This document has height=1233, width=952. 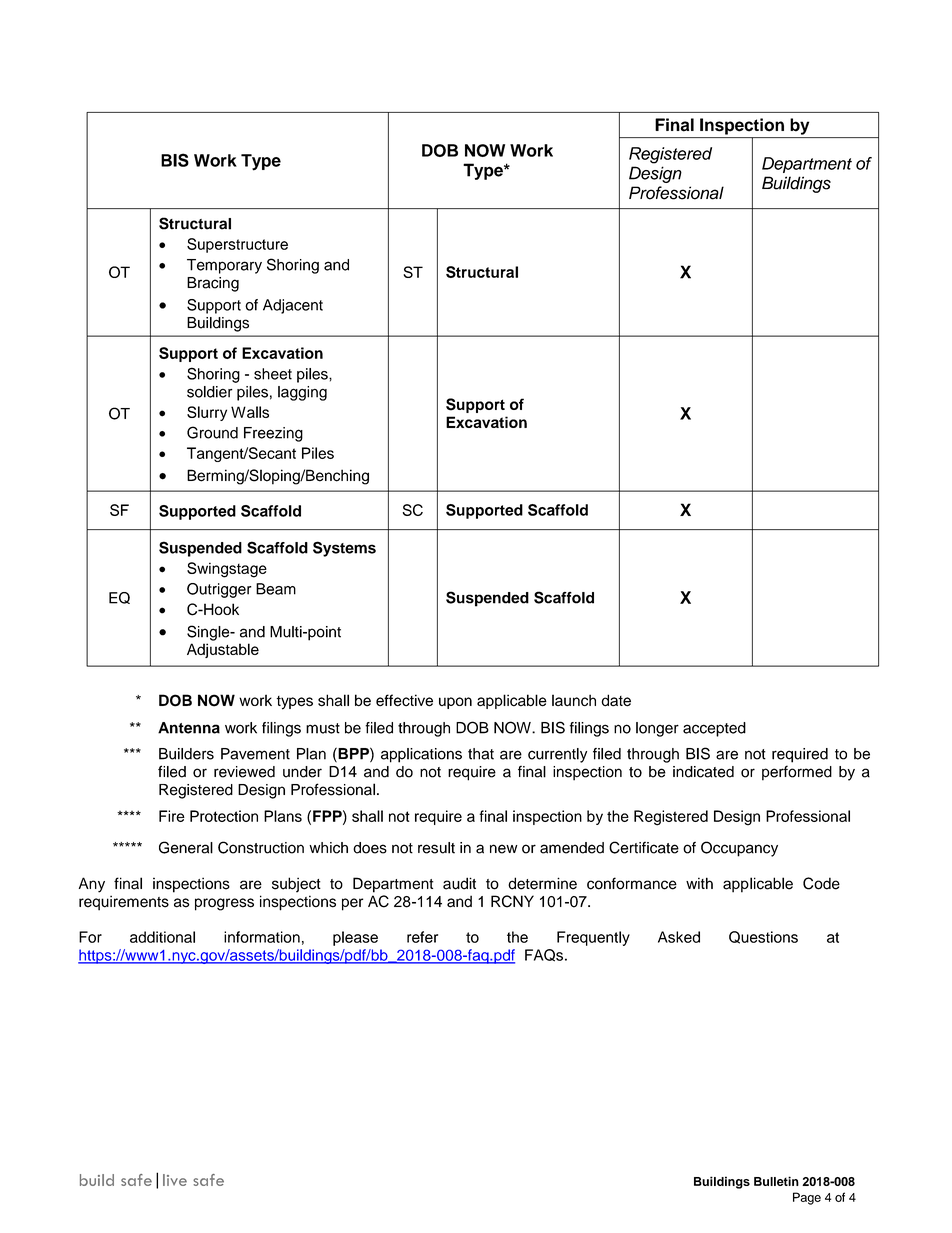 What do you see at coordinates (763, 937) in the document?
I see `Questions` at bounding box center [763, 937].
